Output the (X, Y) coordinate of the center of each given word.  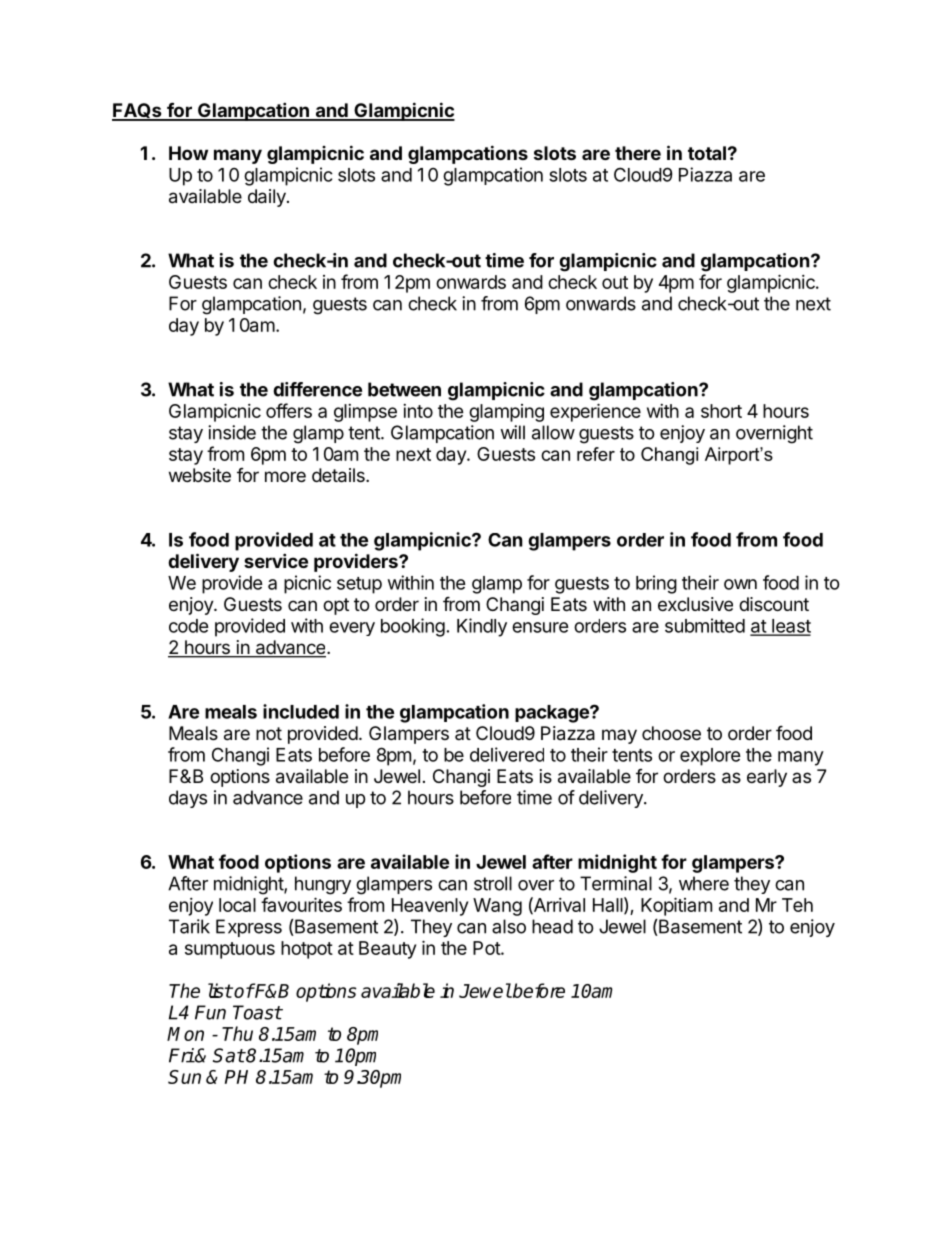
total (707, 153)
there (638, 153)
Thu (237, 1033)
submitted (705, 625)
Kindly (482, 627)
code (189, 626)
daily (268, 198)
